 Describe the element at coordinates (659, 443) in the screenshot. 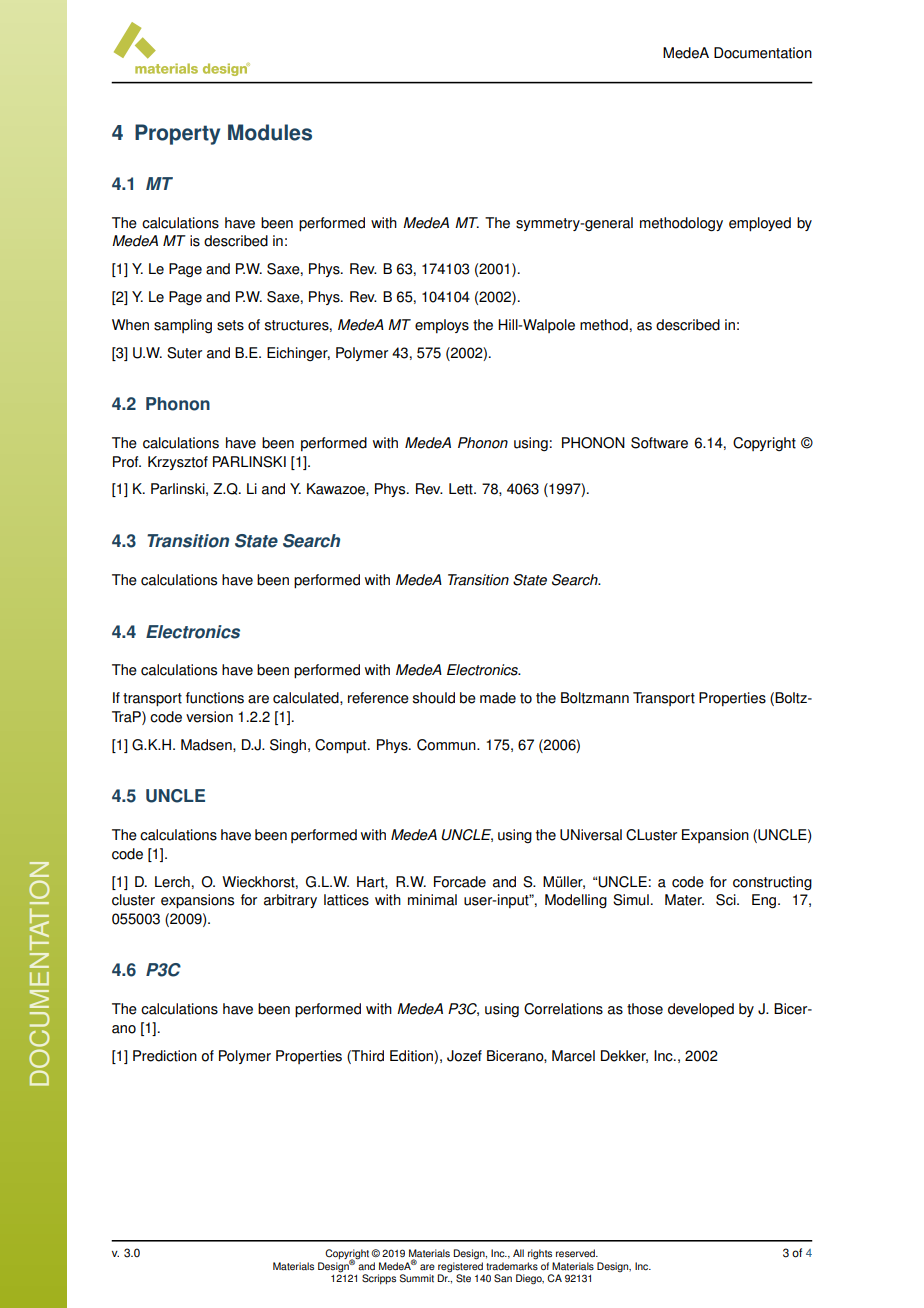

I see `Software` at that location.
